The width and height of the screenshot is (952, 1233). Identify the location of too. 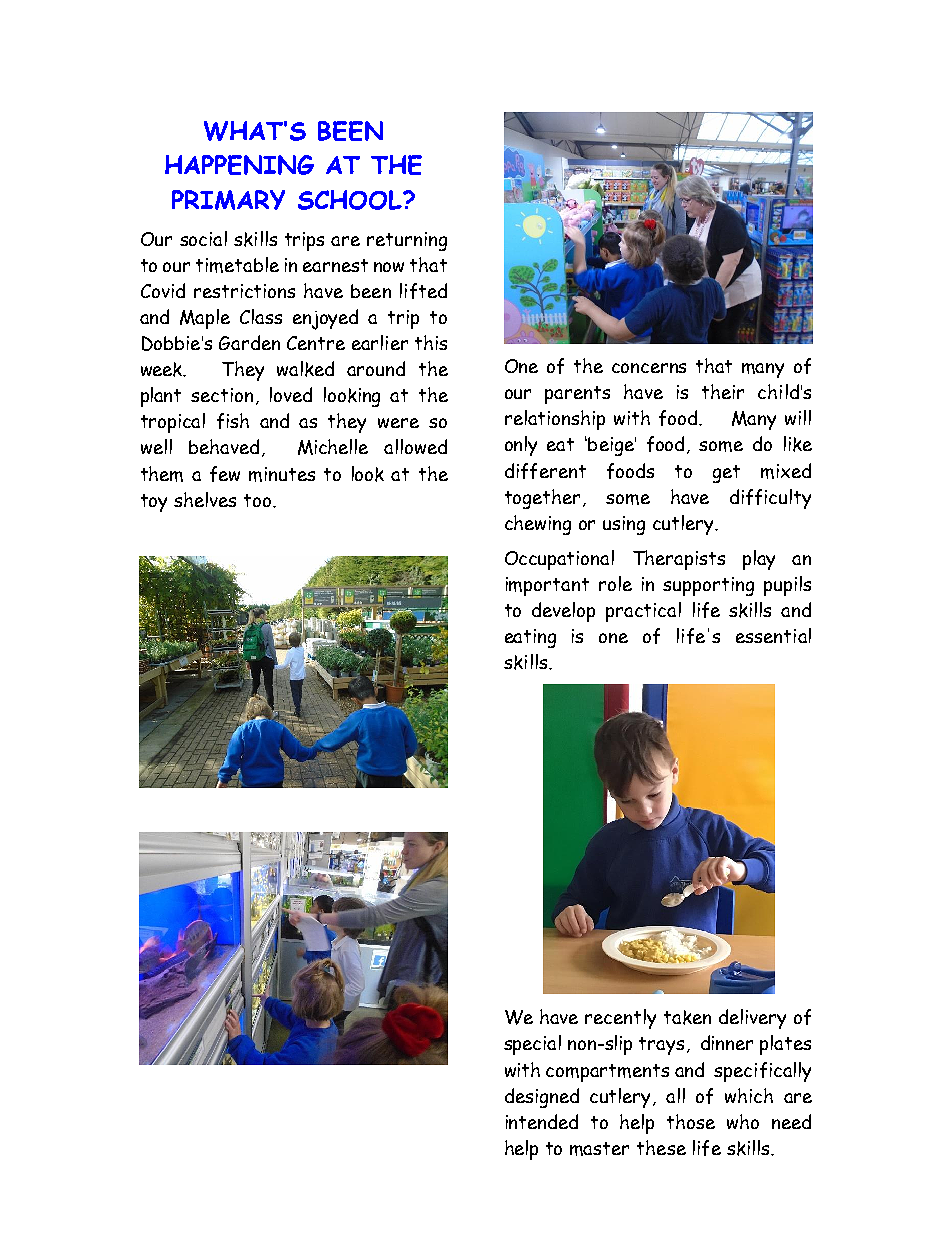
(257, 500).
